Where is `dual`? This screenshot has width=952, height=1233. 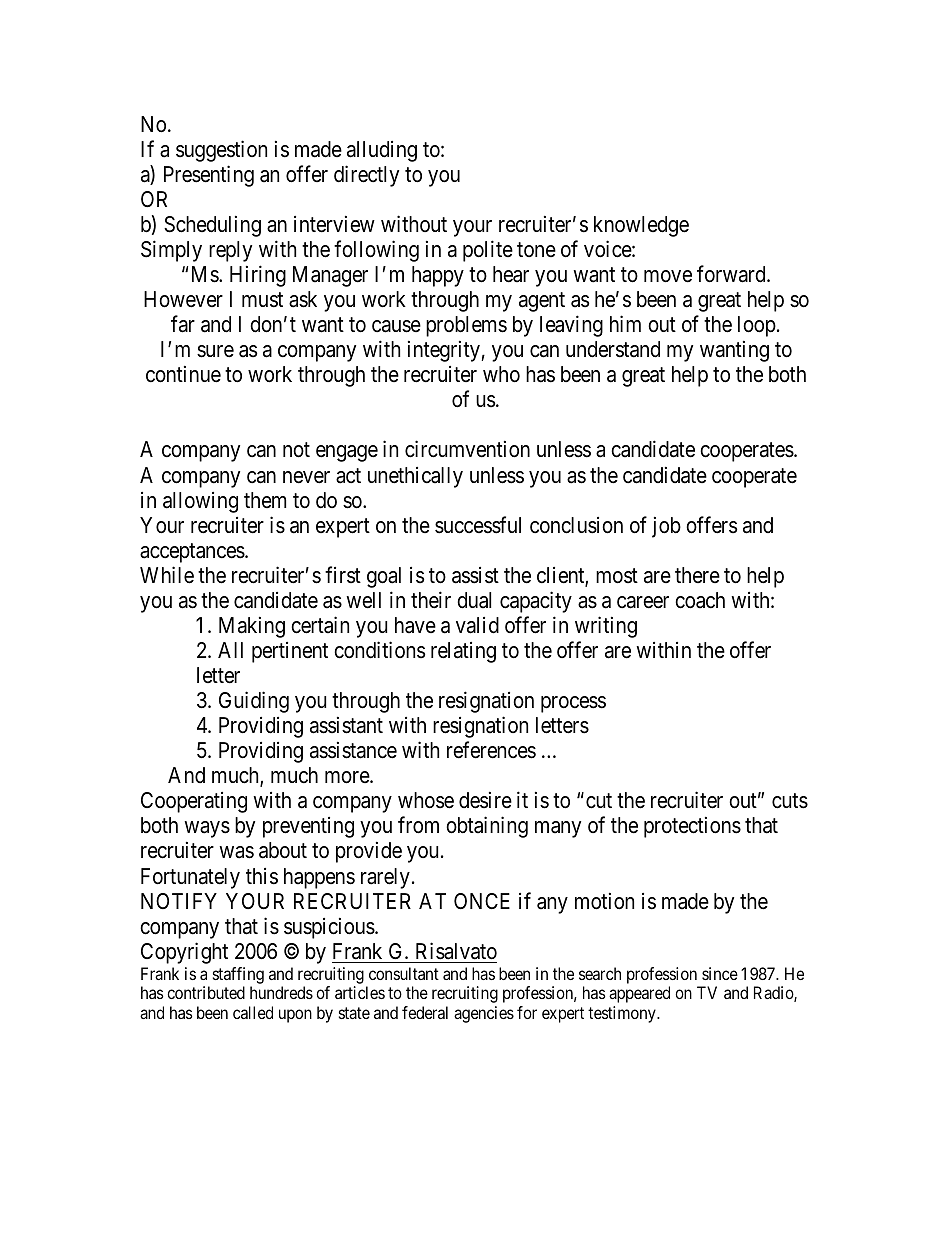 dual is located at coordinates (474, 600).
